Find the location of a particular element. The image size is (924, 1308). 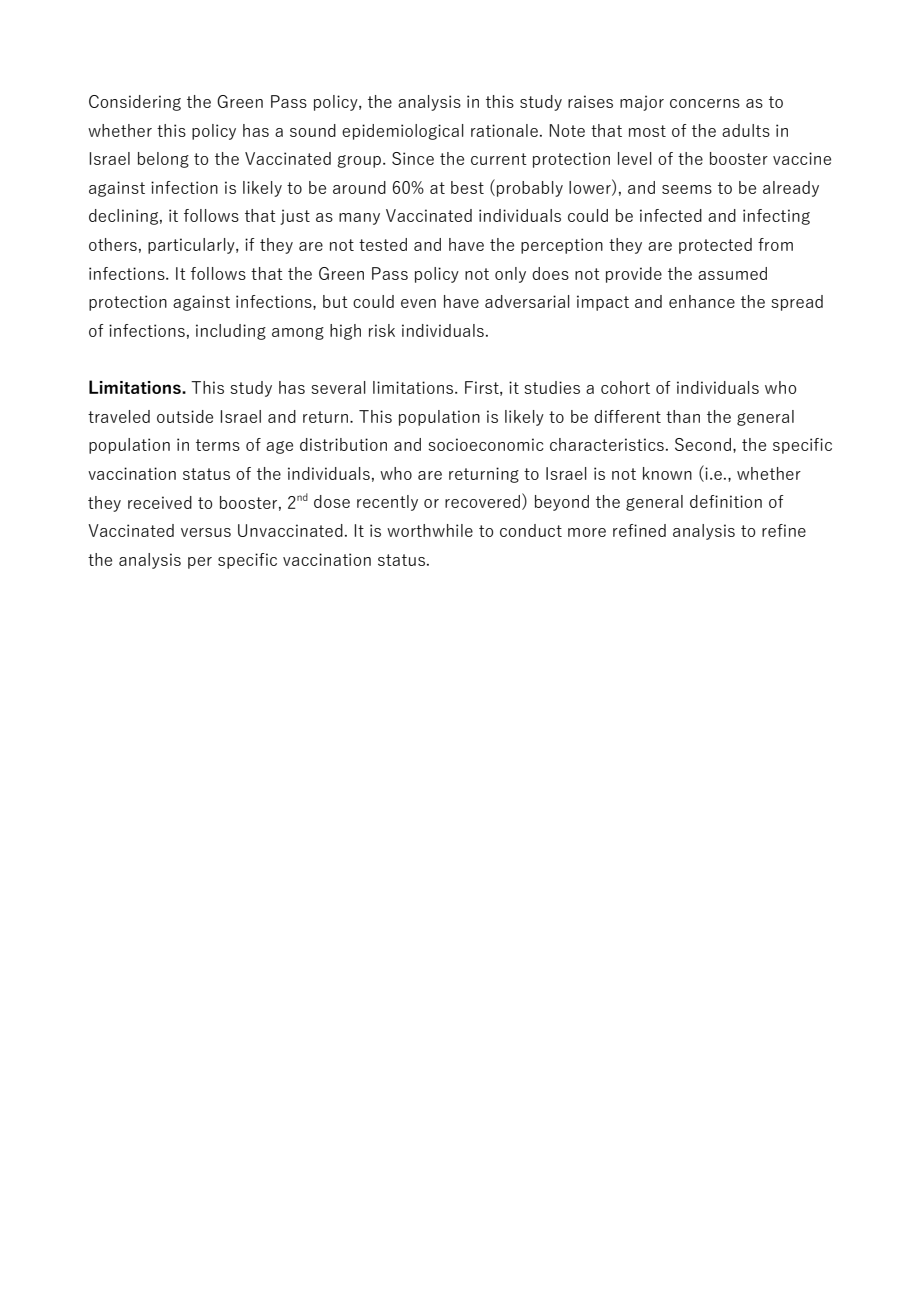

definition is located at coordinates (726, 501).
